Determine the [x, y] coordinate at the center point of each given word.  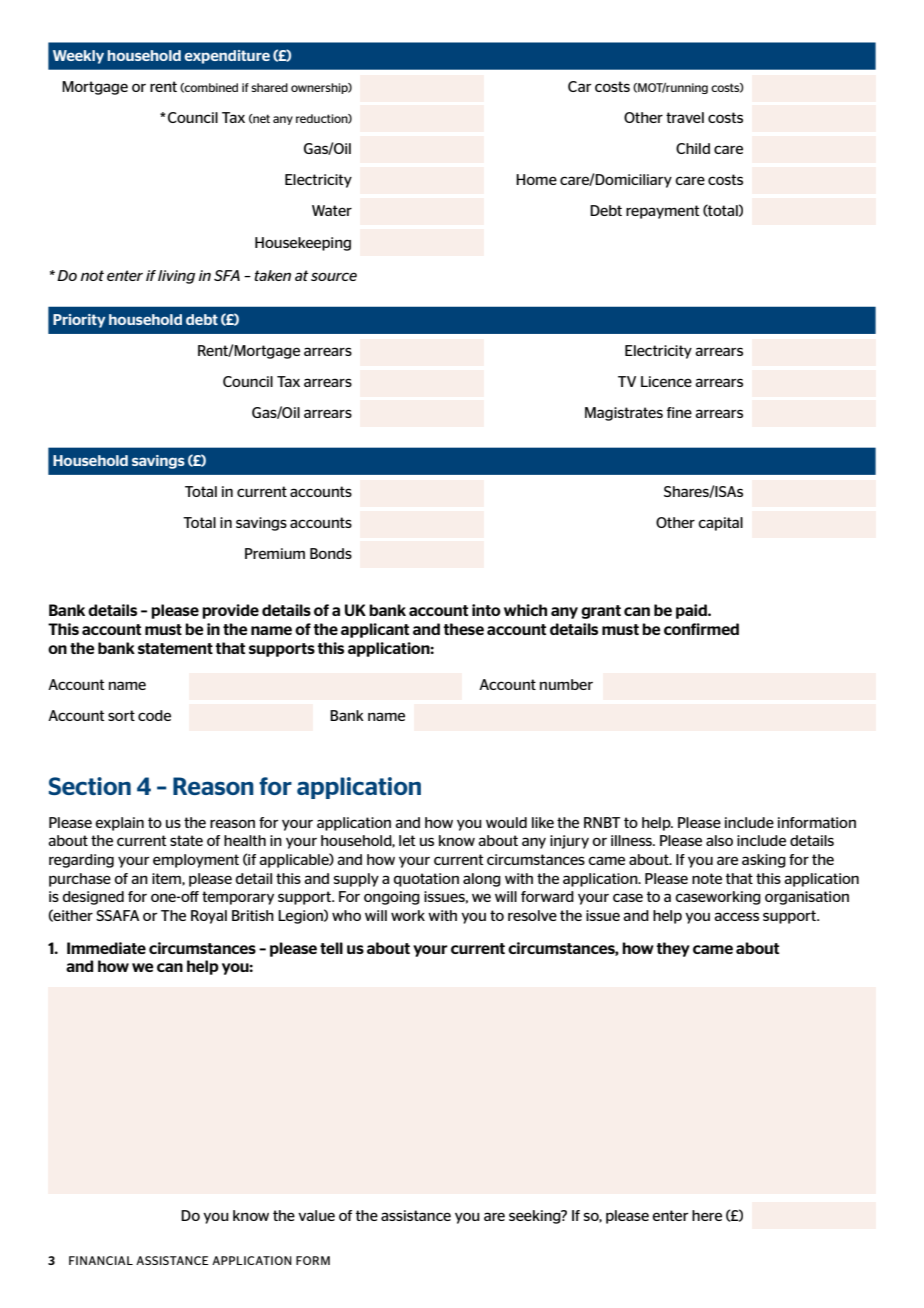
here [707, 1215]
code [154, 715]
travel [685, 117]
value [316, 1215]
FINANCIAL [101, 1260]
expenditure [227, 57]
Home [536, 179]
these [463, 629]
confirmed [701, 629]
